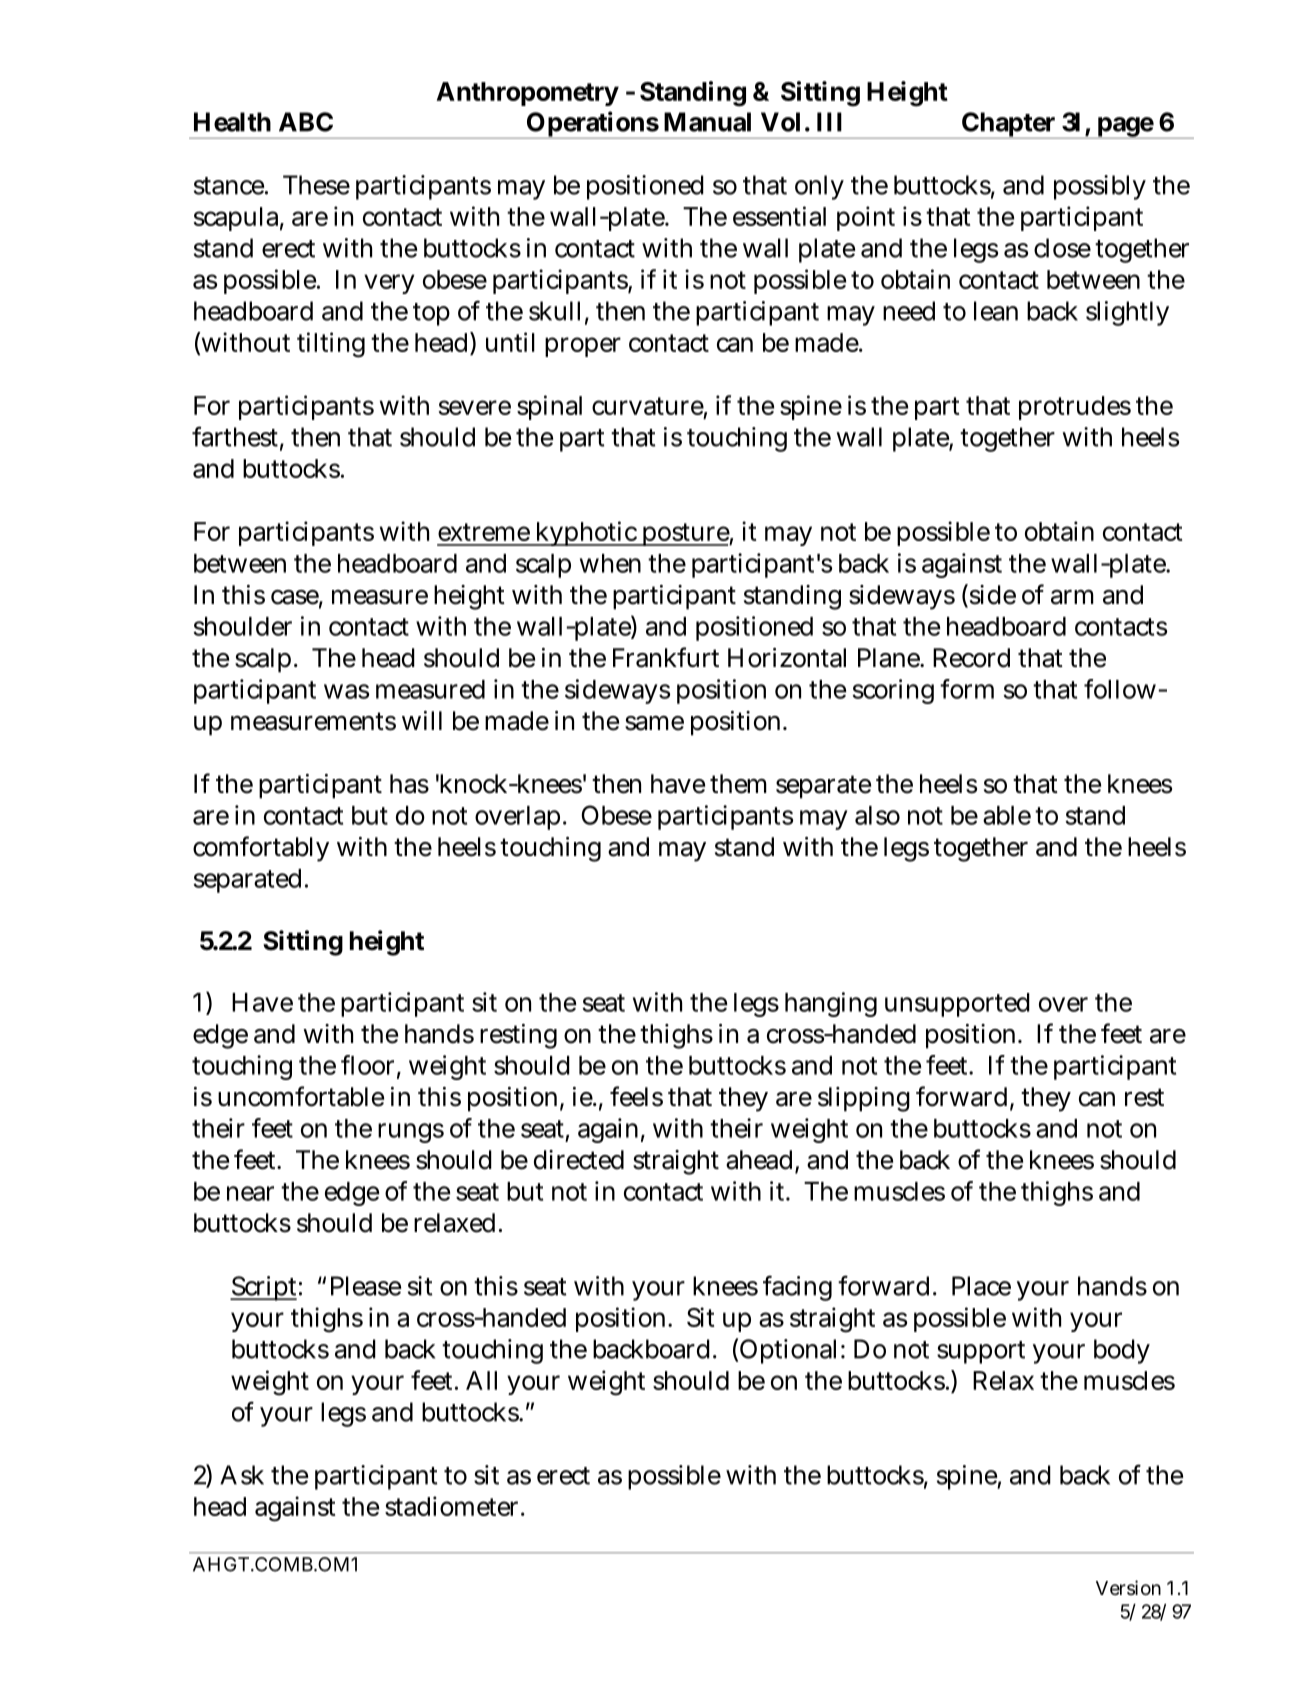 This document has width=1306, height=1691. What do you see at coordinates (242, 1475) in the document?
I see `Ask` at bounding box center [242, 1475].
